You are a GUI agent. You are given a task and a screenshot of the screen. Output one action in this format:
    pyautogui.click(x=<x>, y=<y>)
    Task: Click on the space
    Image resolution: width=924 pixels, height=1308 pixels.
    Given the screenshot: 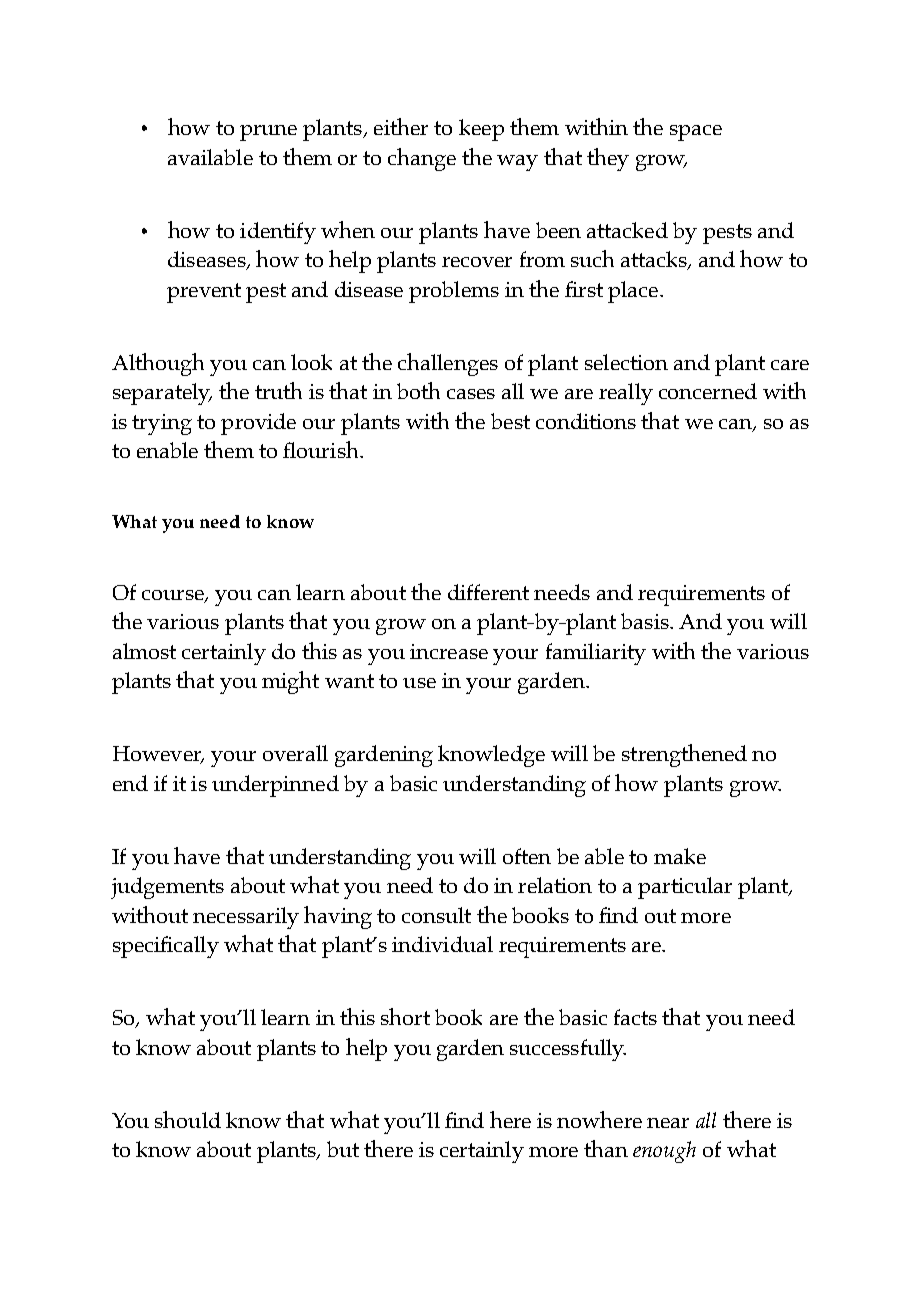 What is the action you would take?
    pyautogui.click(x=696, y=133)
